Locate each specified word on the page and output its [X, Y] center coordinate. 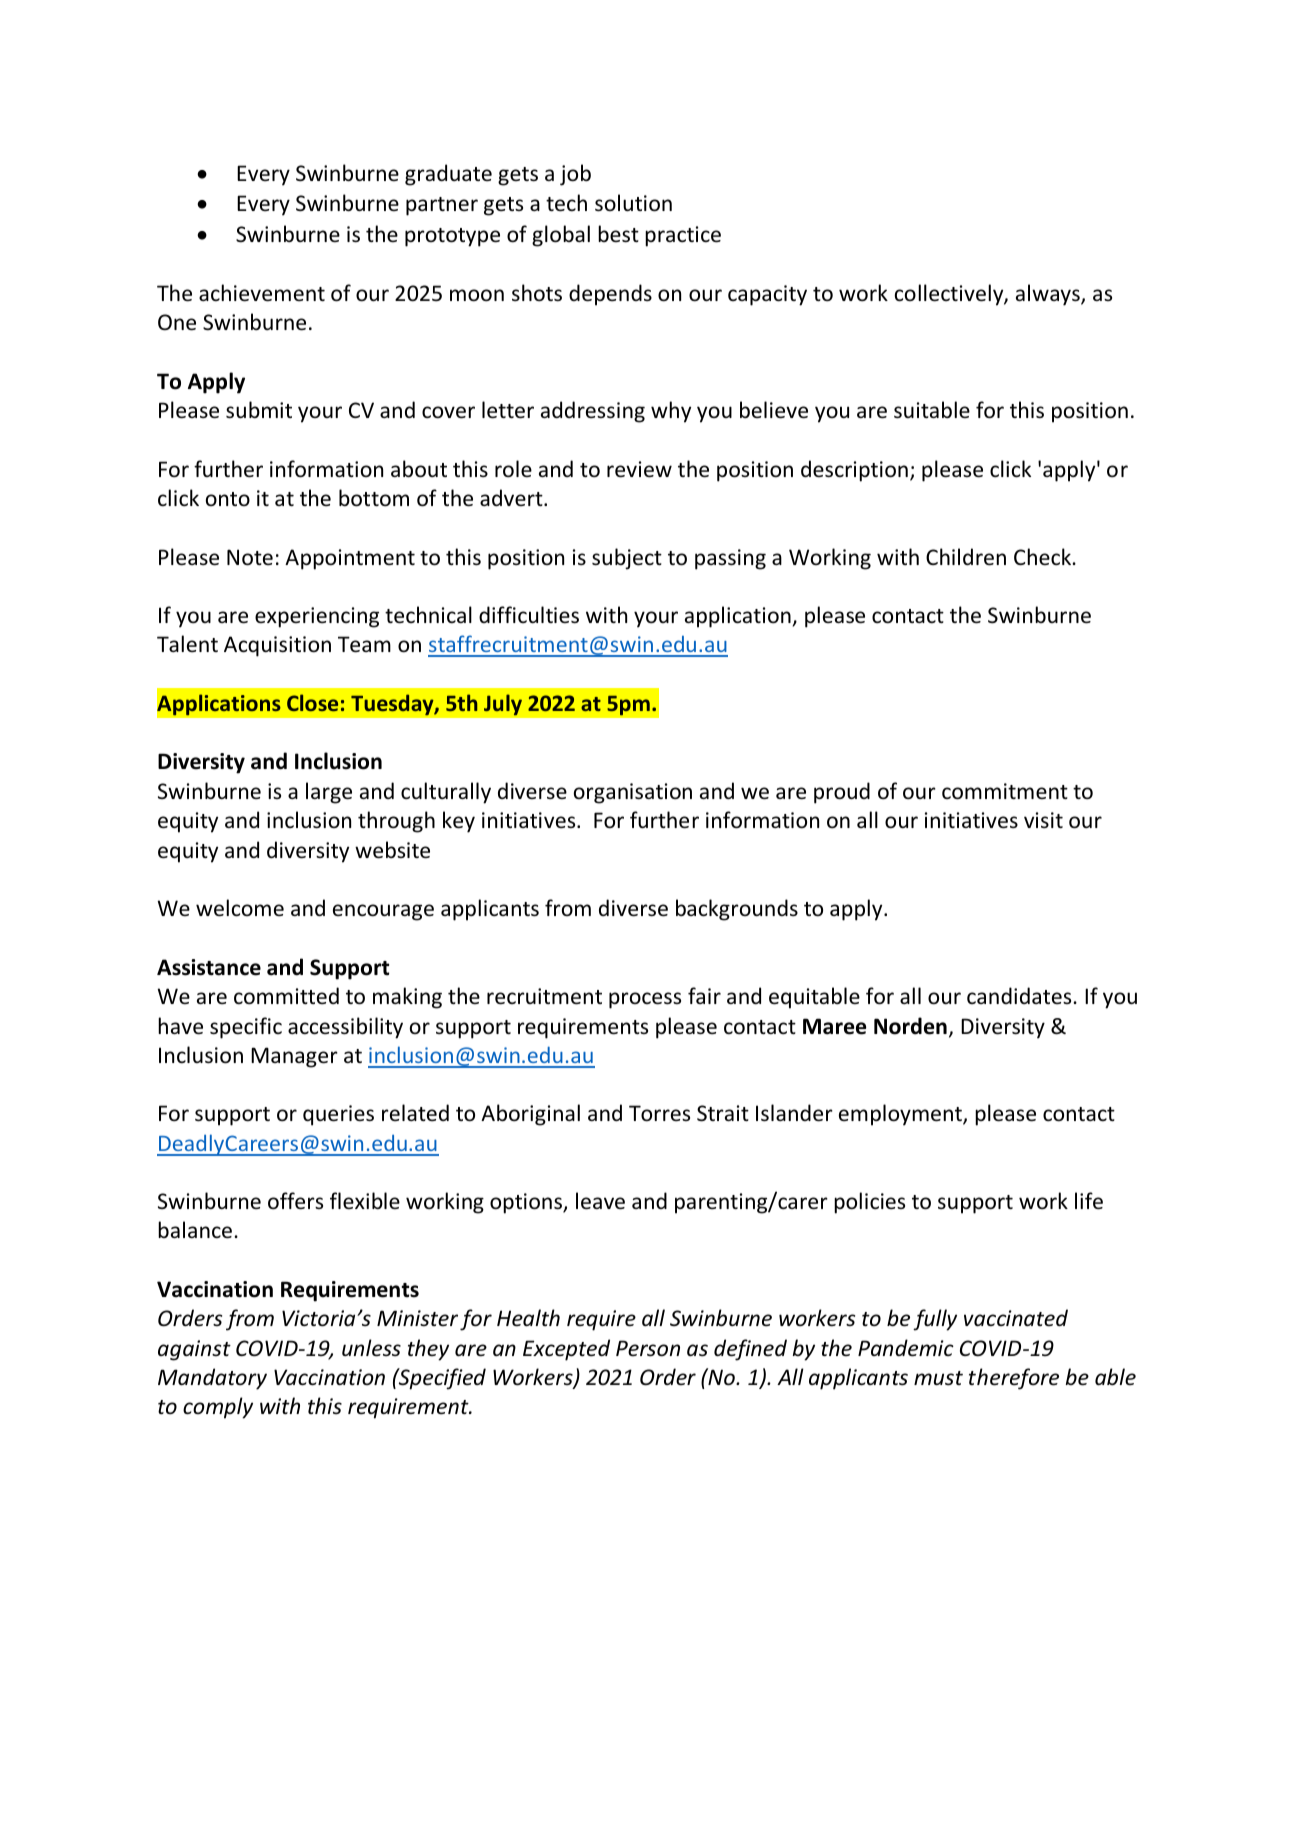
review [639, 469]
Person [648, 1348]
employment [901, 1115]
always [1049, 295]
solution [633, 203]
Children [966, 557]
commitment [1005, 791]
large [329, 793]
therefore [1014, 1379]
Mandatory [212, 1379]
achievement [262, 293]
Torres [659, 1113]
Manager [294, 1057]
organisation [633, 793]
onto [228, 499]
